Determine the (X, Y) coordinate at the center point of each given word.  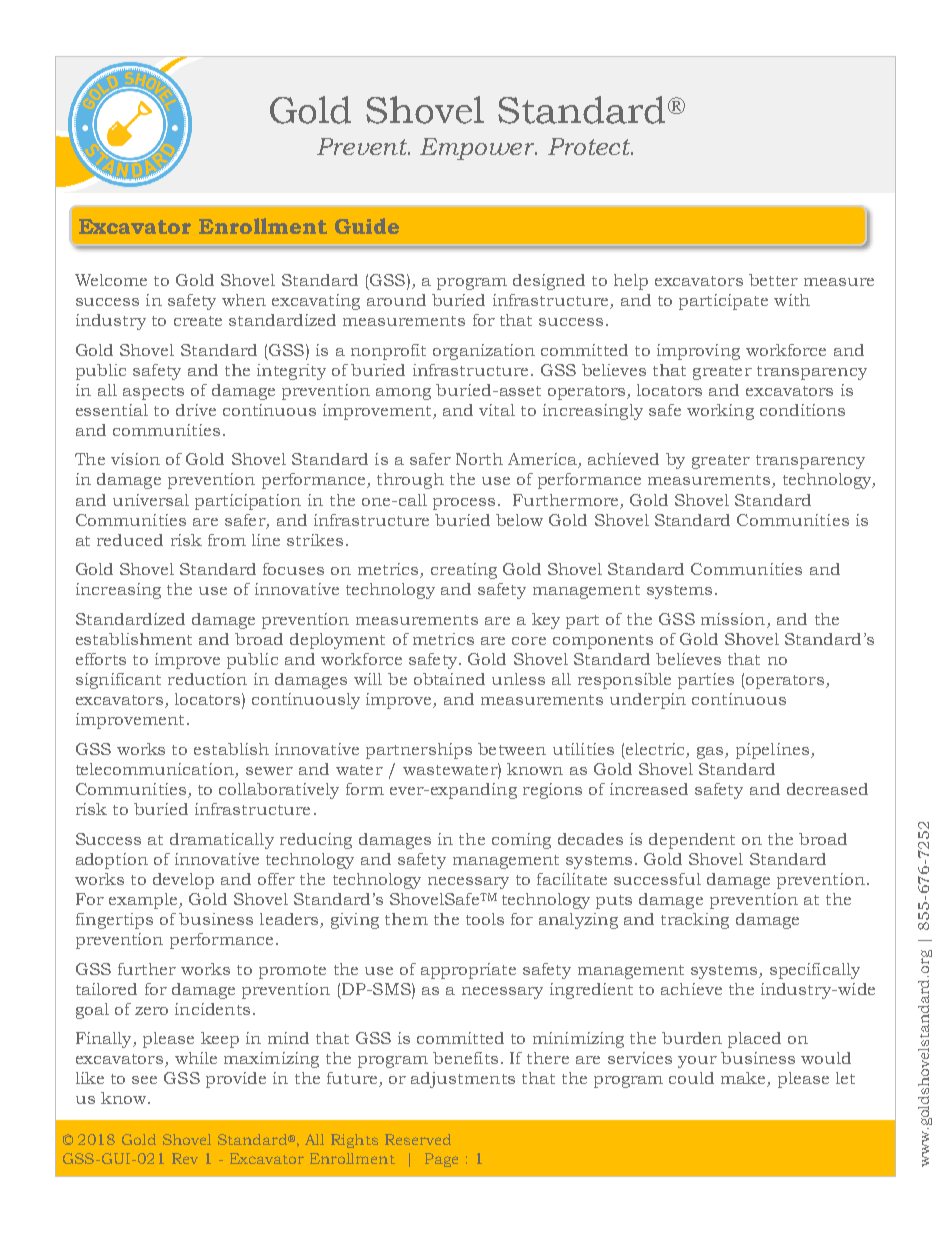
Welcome (111, 280)
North (479, 459)
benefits (465, 1058)
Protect (590, 146)
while (196, 1058)
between (512, 749)
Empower (478, 149)
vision (135, 459)
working (720, 412)
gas (711, 753)
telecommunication (156, 770)
